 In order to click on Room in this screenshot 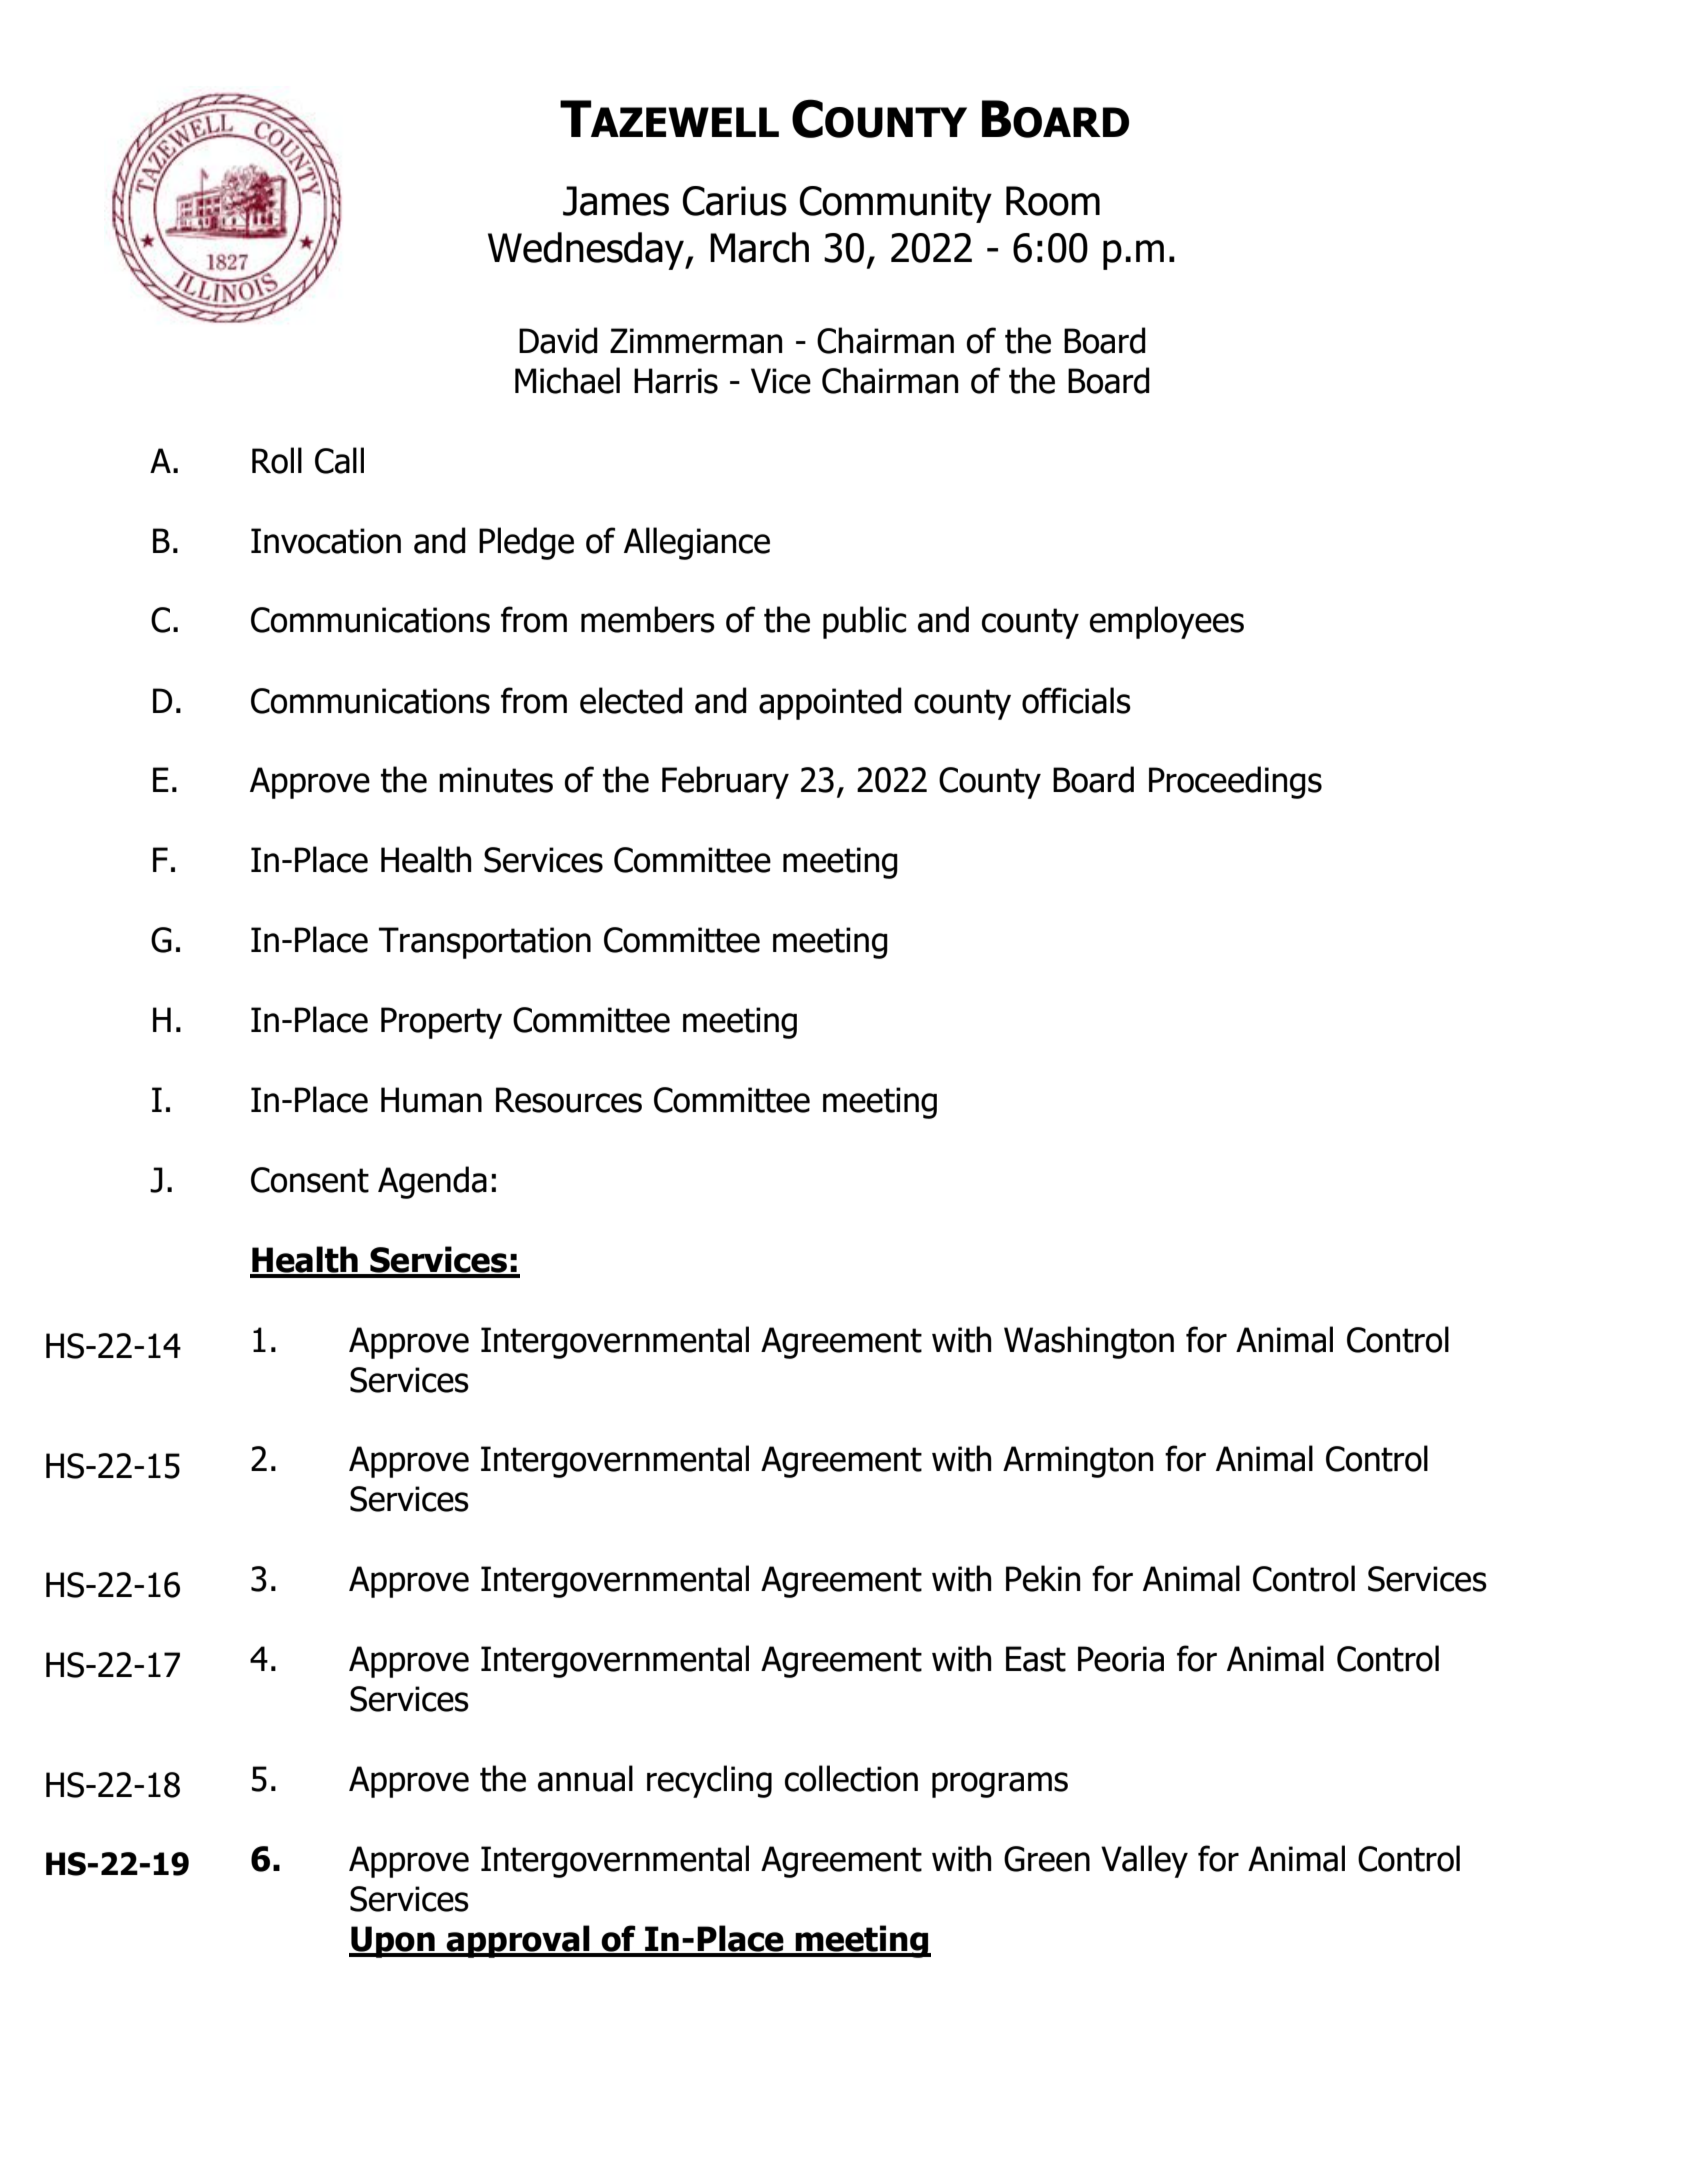, I will do `click(1053, 201)`.
